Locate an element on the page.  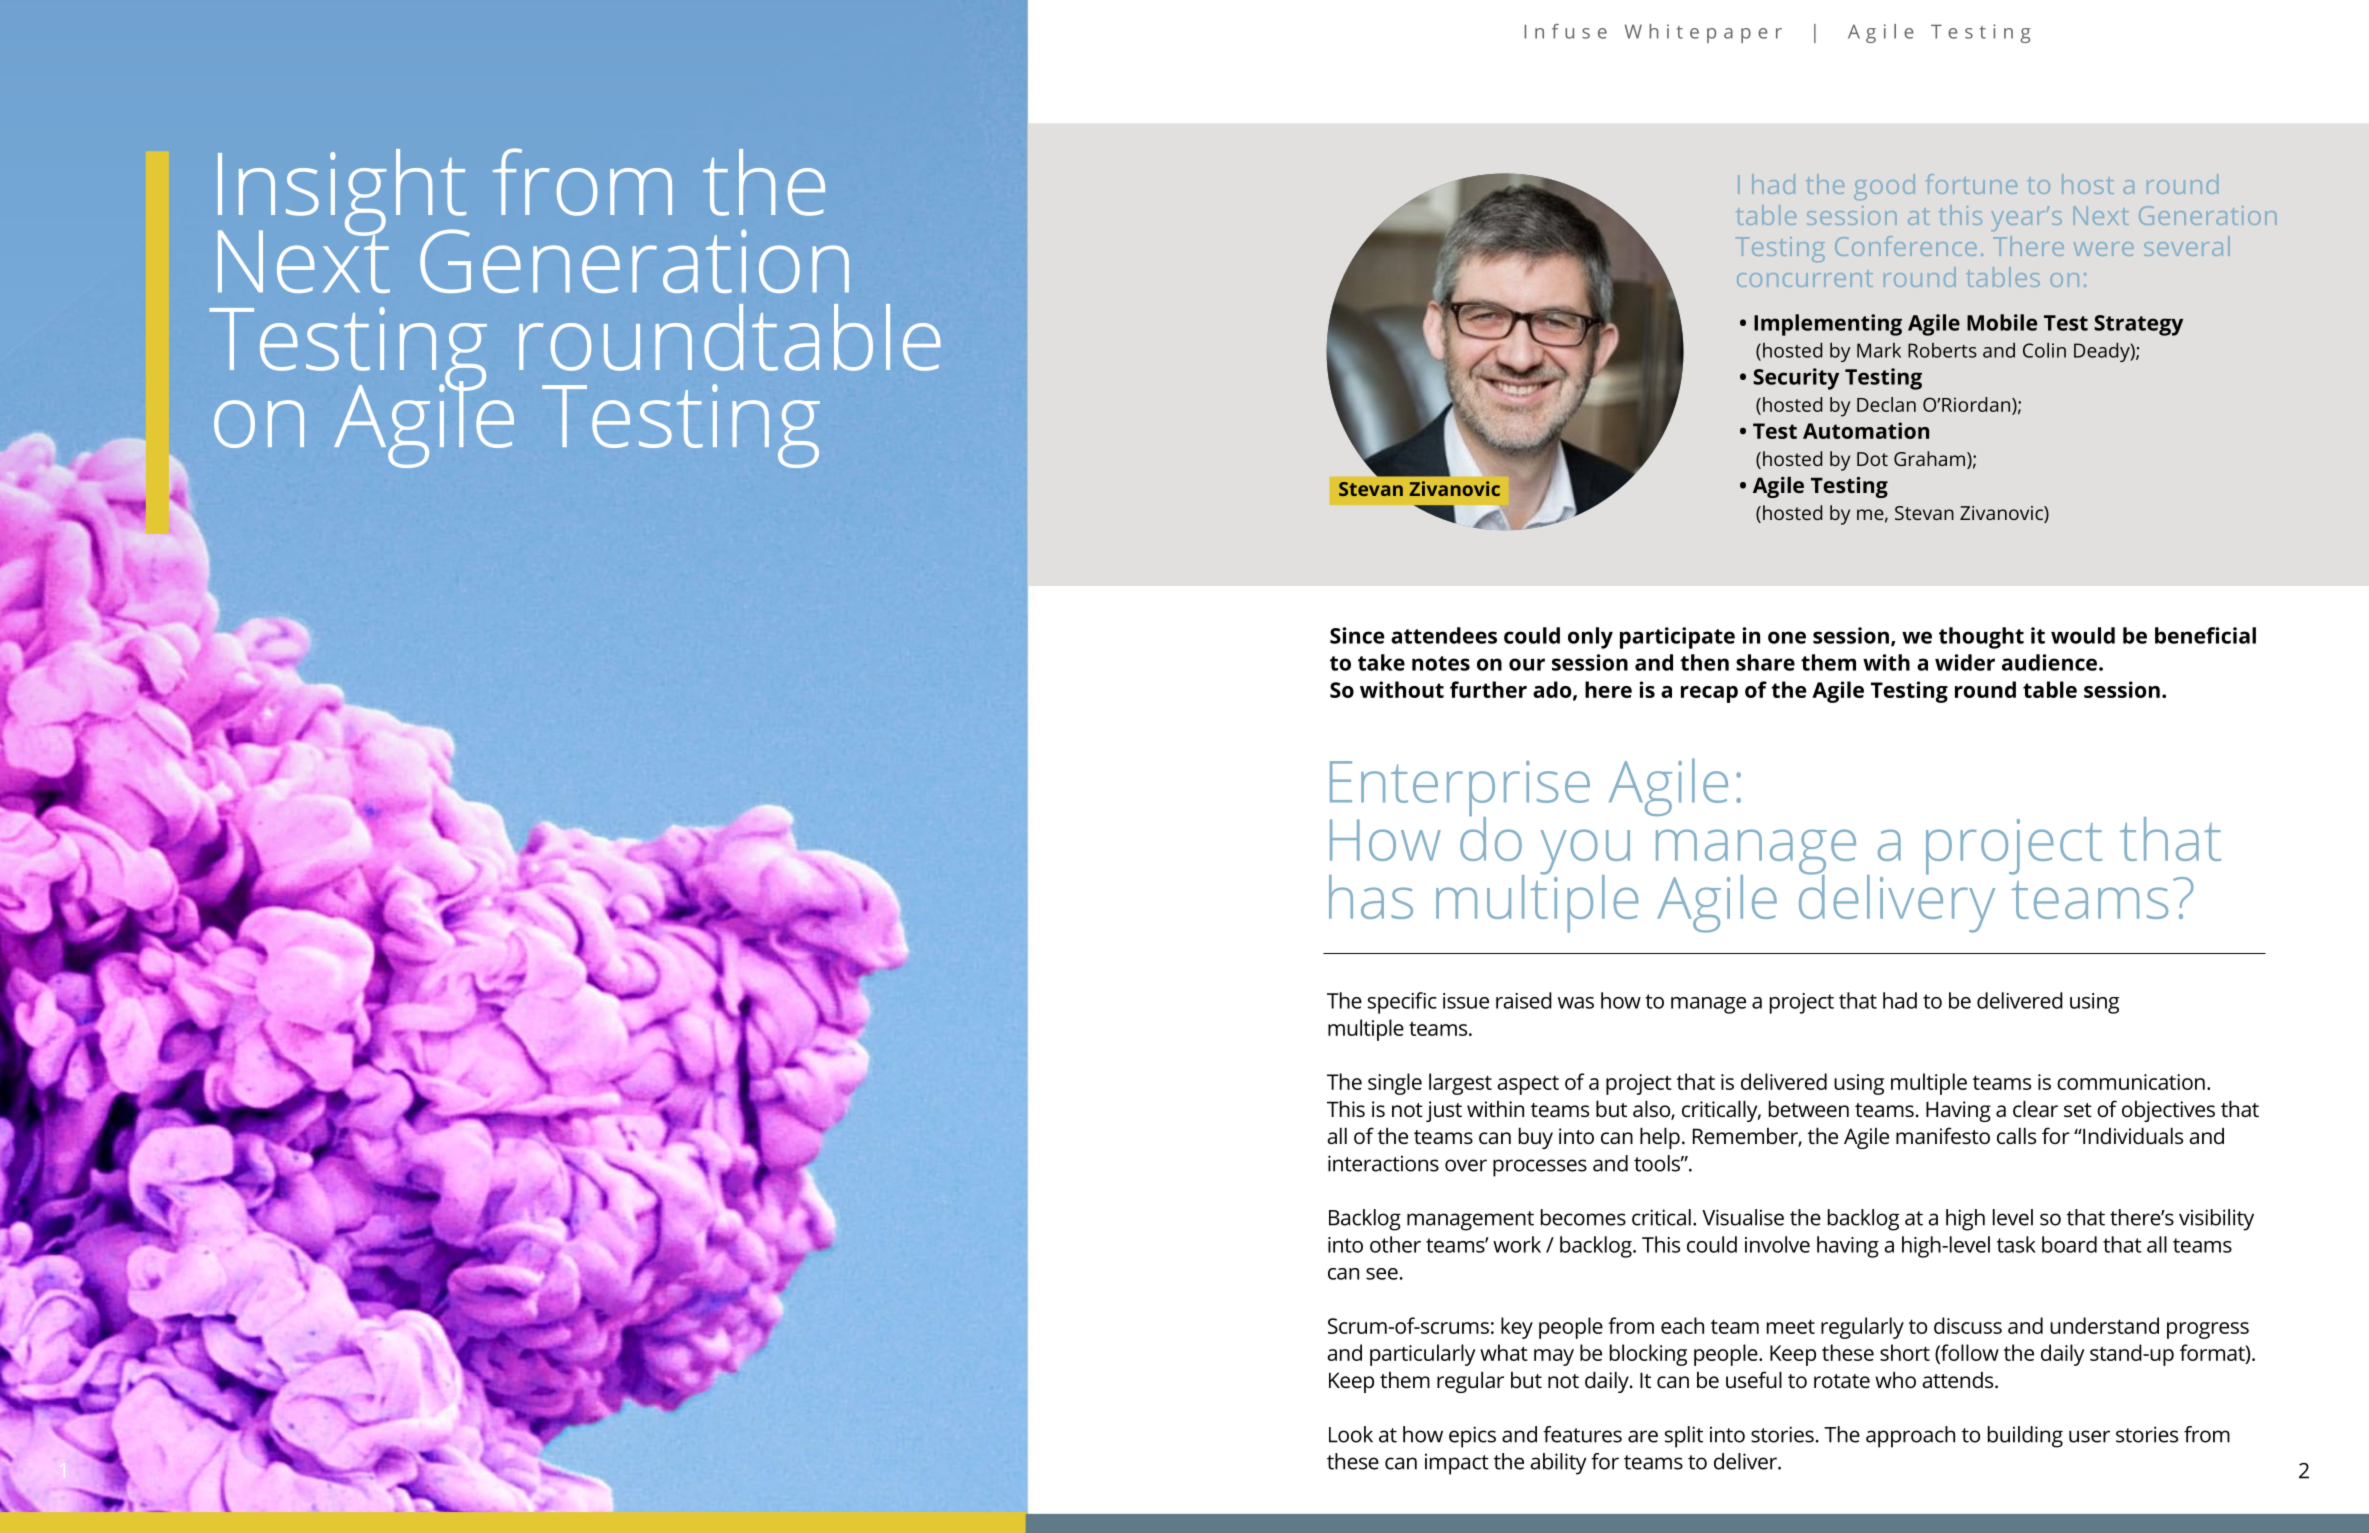
clear is located at coordinates (2035, 1109).
